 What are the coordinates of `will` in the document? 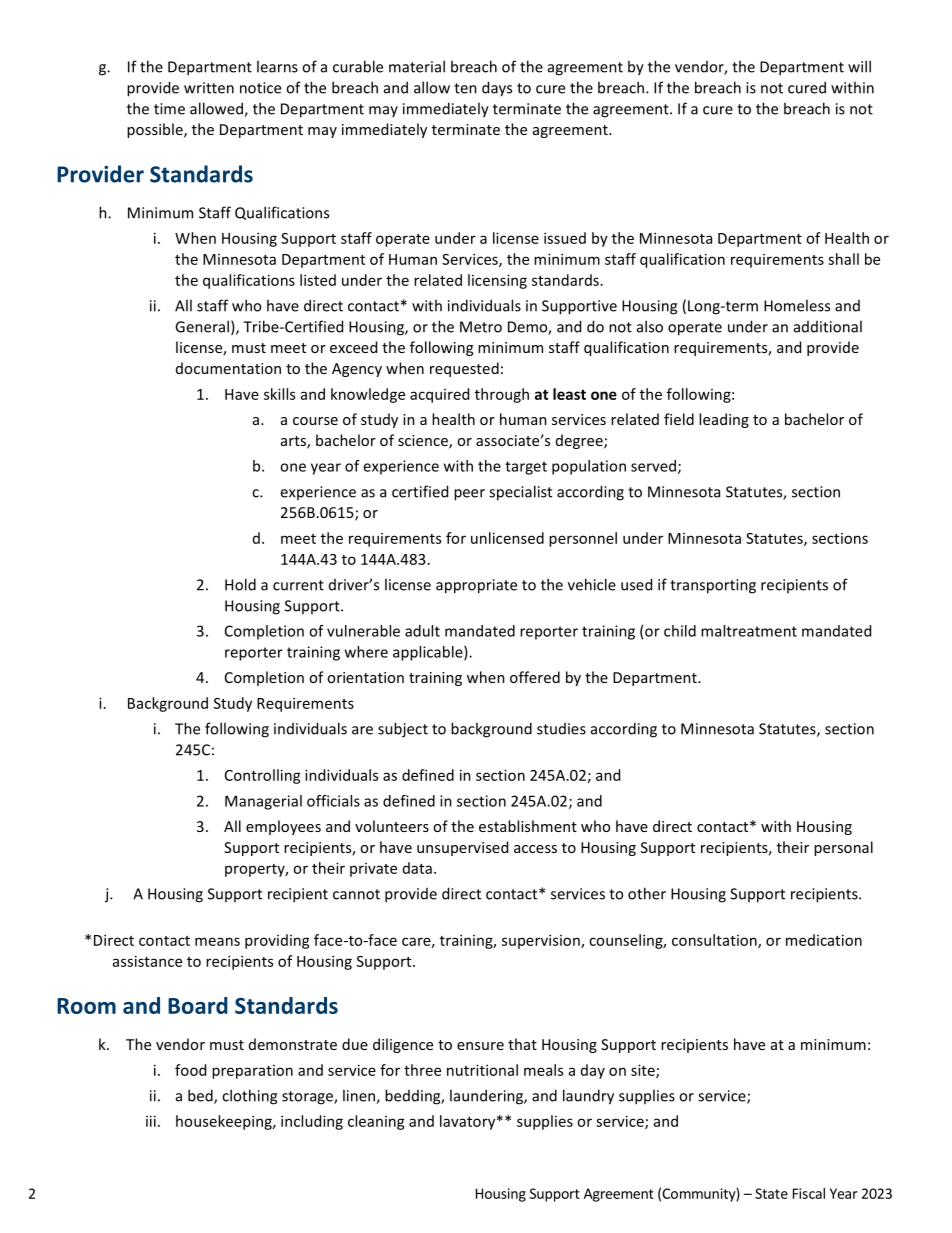 It's located at (859, 66).
